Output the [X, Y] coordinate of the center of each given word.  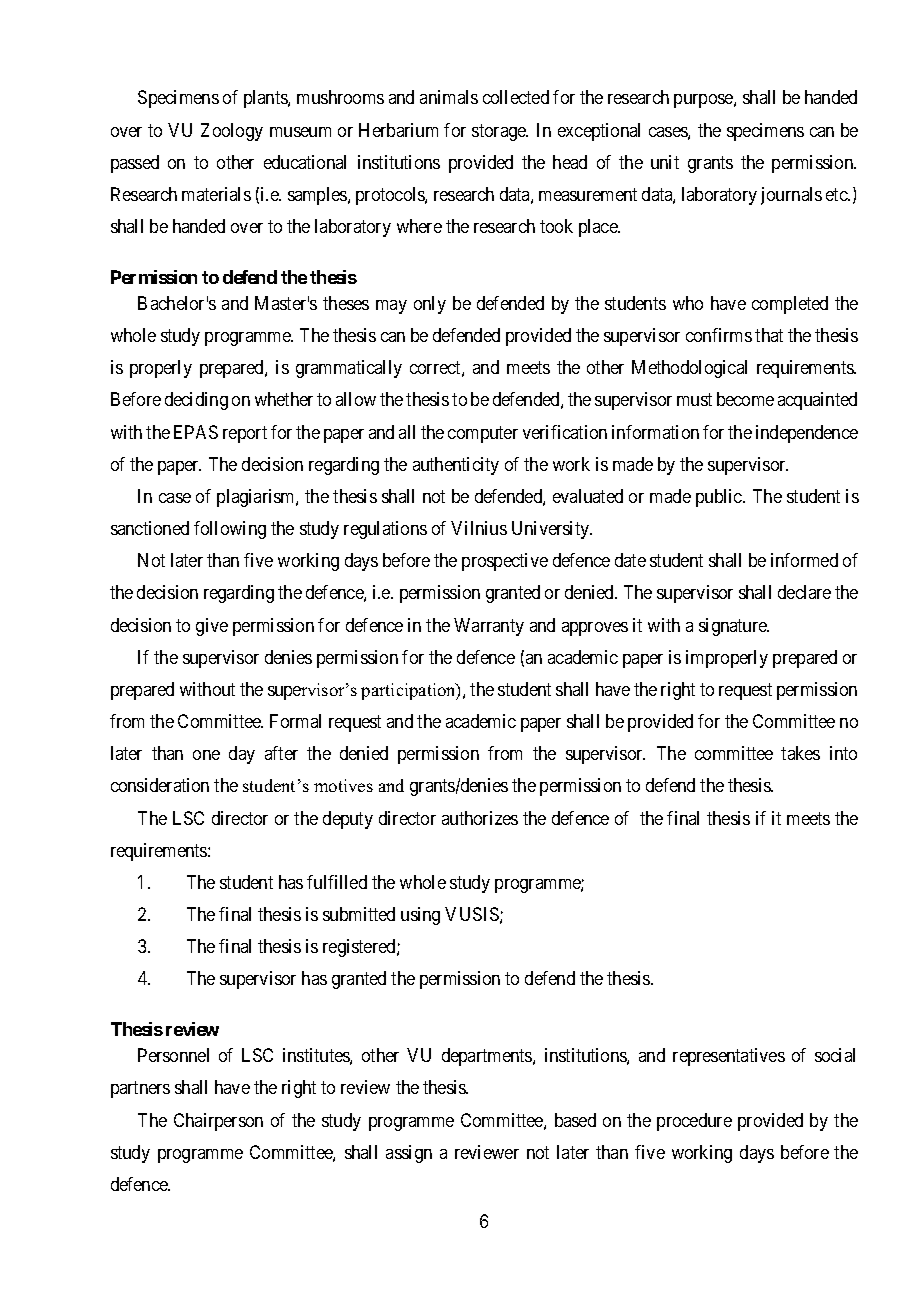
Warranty [489, 627]
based [575, 1120]
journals [791, 196]
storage [500, 132]
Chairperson [218, 1122]
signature [734, 627]
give [212, 627]
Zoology [232, 132]
